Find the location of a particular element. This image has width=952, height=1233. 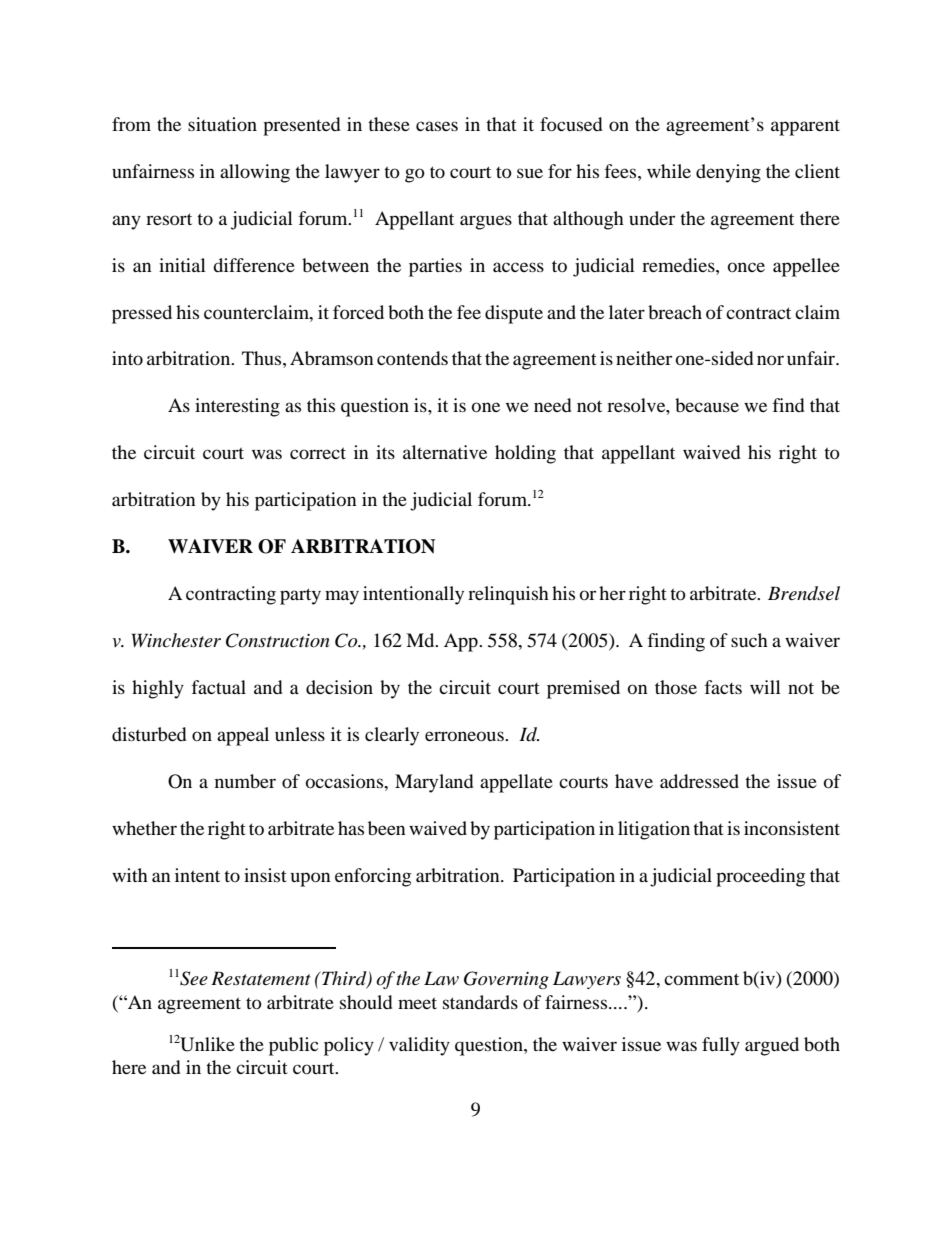

situation is located at coordinates (222, 124).
